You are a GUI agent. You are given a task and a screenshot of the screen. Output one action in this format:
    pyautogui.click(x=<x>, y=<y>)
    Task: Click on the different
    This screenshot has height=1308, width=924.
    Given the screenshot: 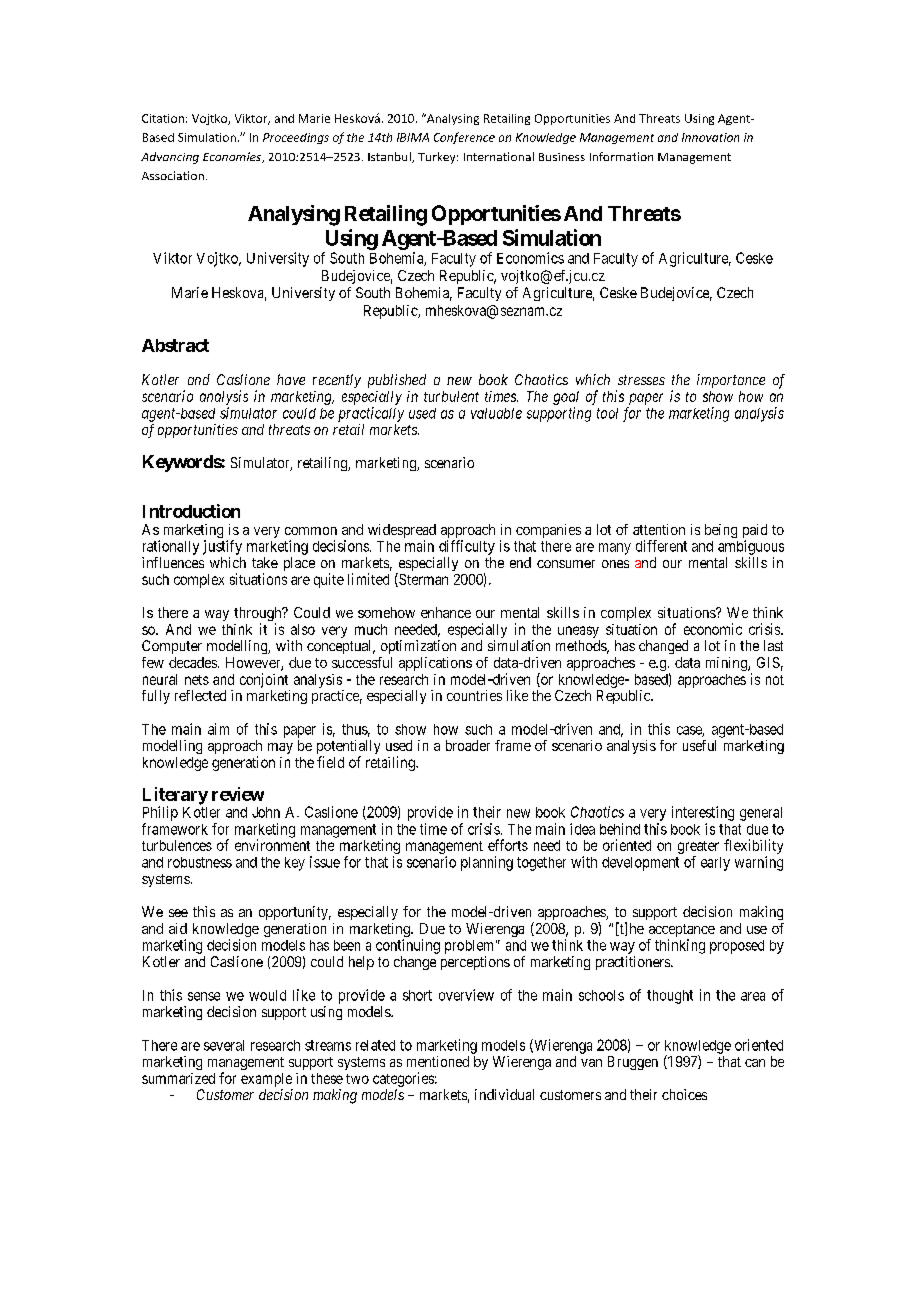 What is the action you would take?
    pyautogui.click(x=661, y=546)
